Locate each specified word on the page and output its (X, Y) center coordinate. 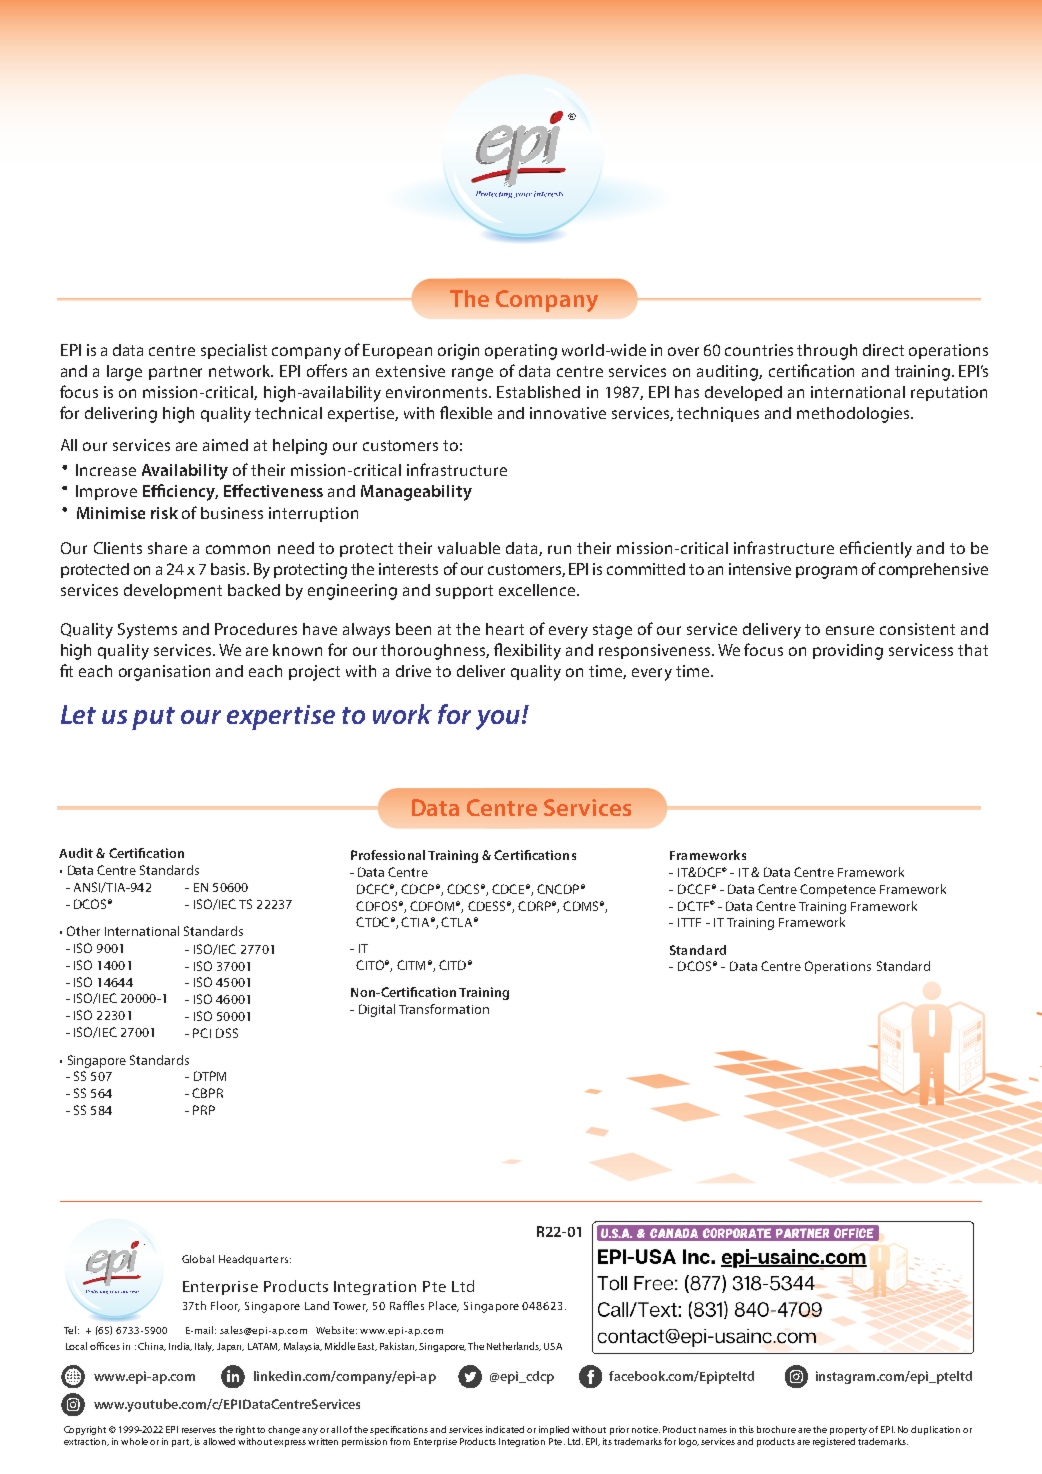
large (124, 373)
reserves (199, 1430)
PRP (204, 1110)
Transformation (444, 1009)
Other (83, 931)
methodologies (854, 415)
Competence (838, 890)
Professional (388, 855)
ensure (850, 630)
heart (505, 629)
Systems (147, 631)
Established (538, 392)
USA (553, 1346)
